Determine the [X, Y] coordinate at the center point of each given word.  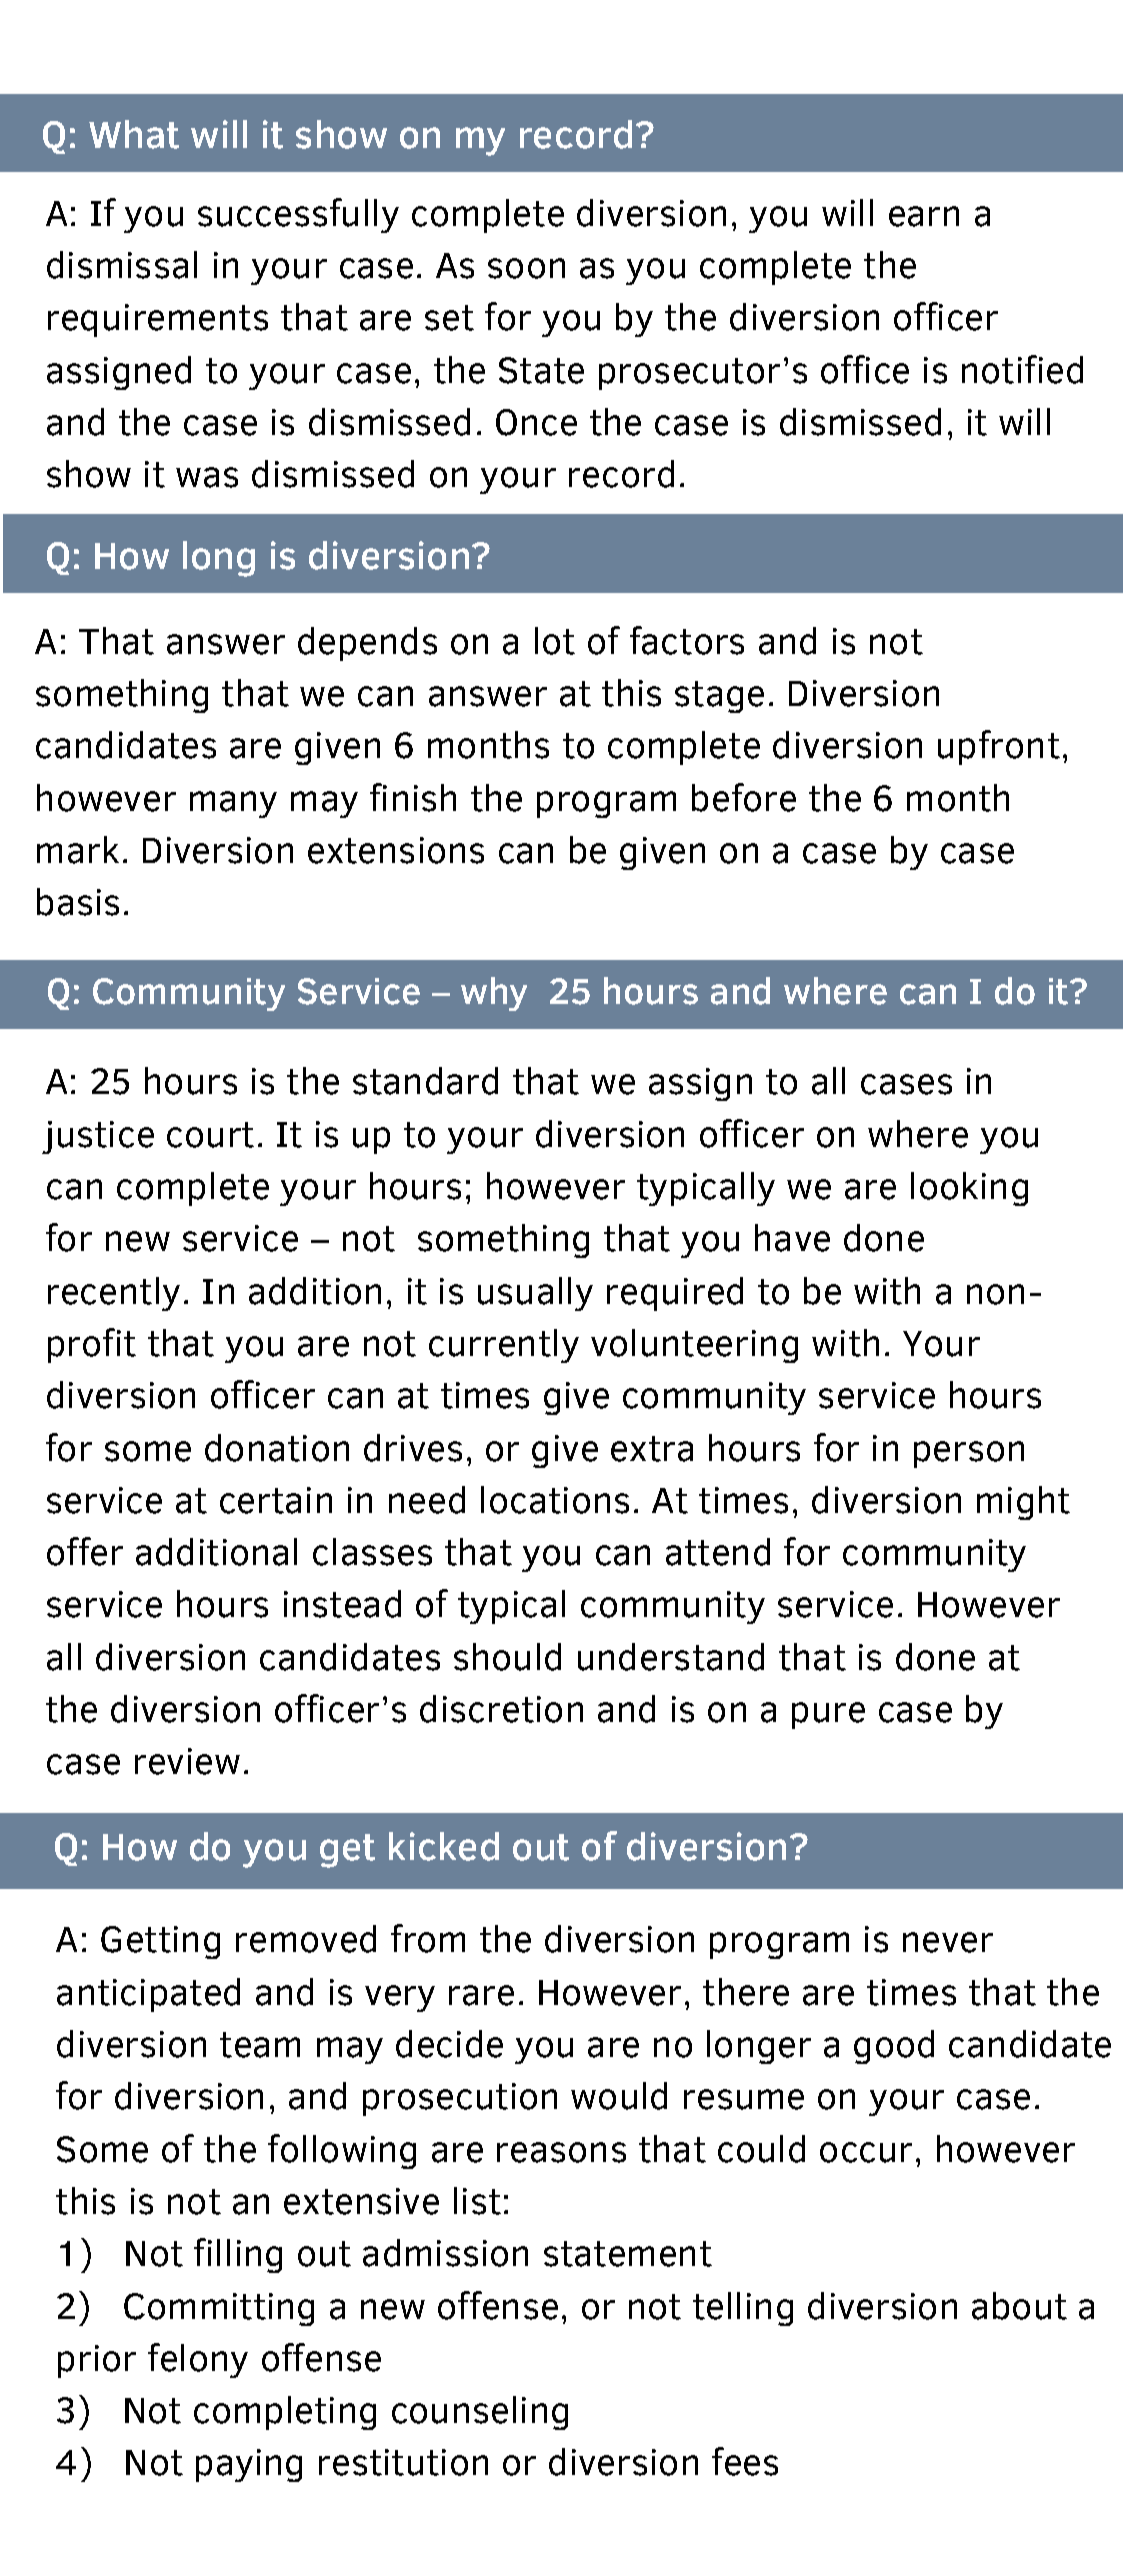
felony [198, 2360]
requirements [158, 320]
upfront [999, 747]
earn [924, 216]
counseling [480, 2413]
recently [114, 1294]
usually [535, 1294]
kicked [444, 1846]
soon [526, 268]
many [233, 804]
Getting [160, 1942]
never [948, 1942]
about [1019, 2306]
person [969, 1454]
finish [413, 797]
